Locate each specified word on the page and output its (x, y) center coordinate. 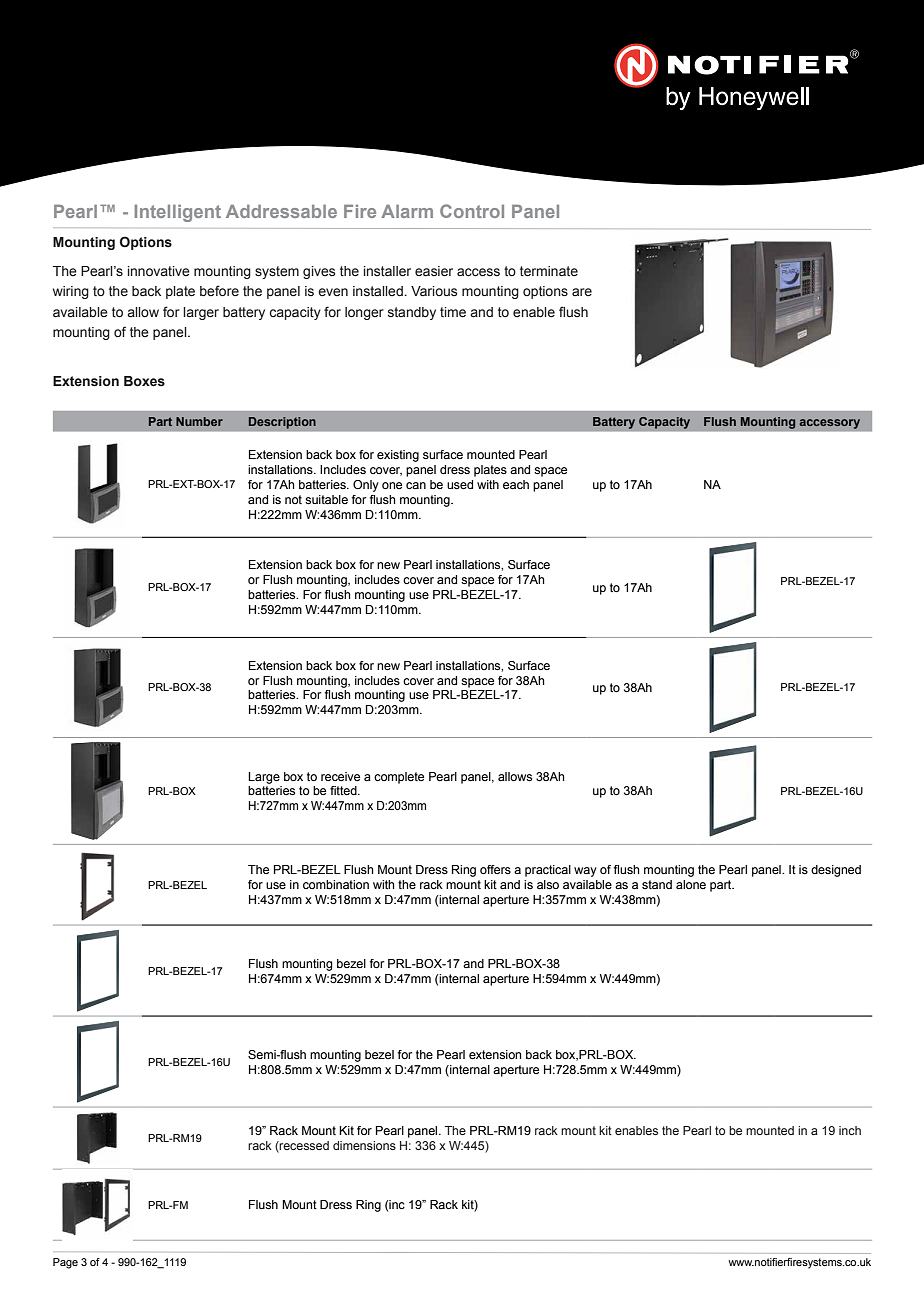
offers (495, 869)
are (582, 292)
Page (65, 1263)
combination (336, 884)
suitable (326, 499)
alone (691, 884)
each (516, 484)
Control (472, 211)
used (460, 484)
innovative (159, 271)
